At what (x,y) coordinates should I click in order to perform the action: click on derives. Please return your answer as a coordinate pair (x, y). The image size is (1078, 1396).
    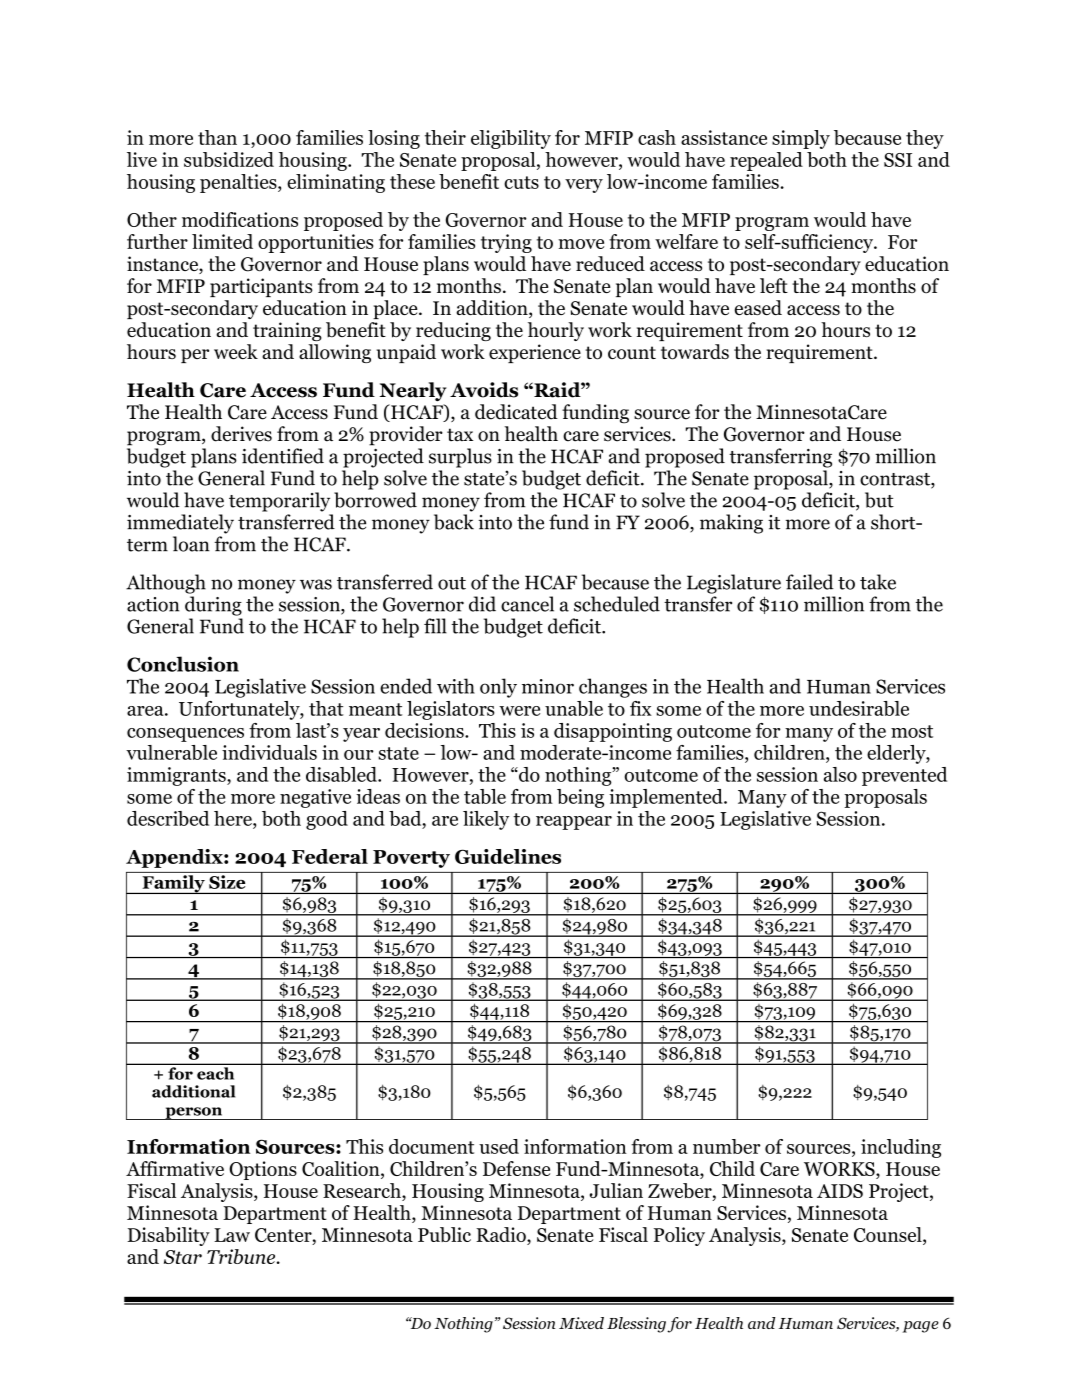
    Looking at the image, I should click on (241, 434).
